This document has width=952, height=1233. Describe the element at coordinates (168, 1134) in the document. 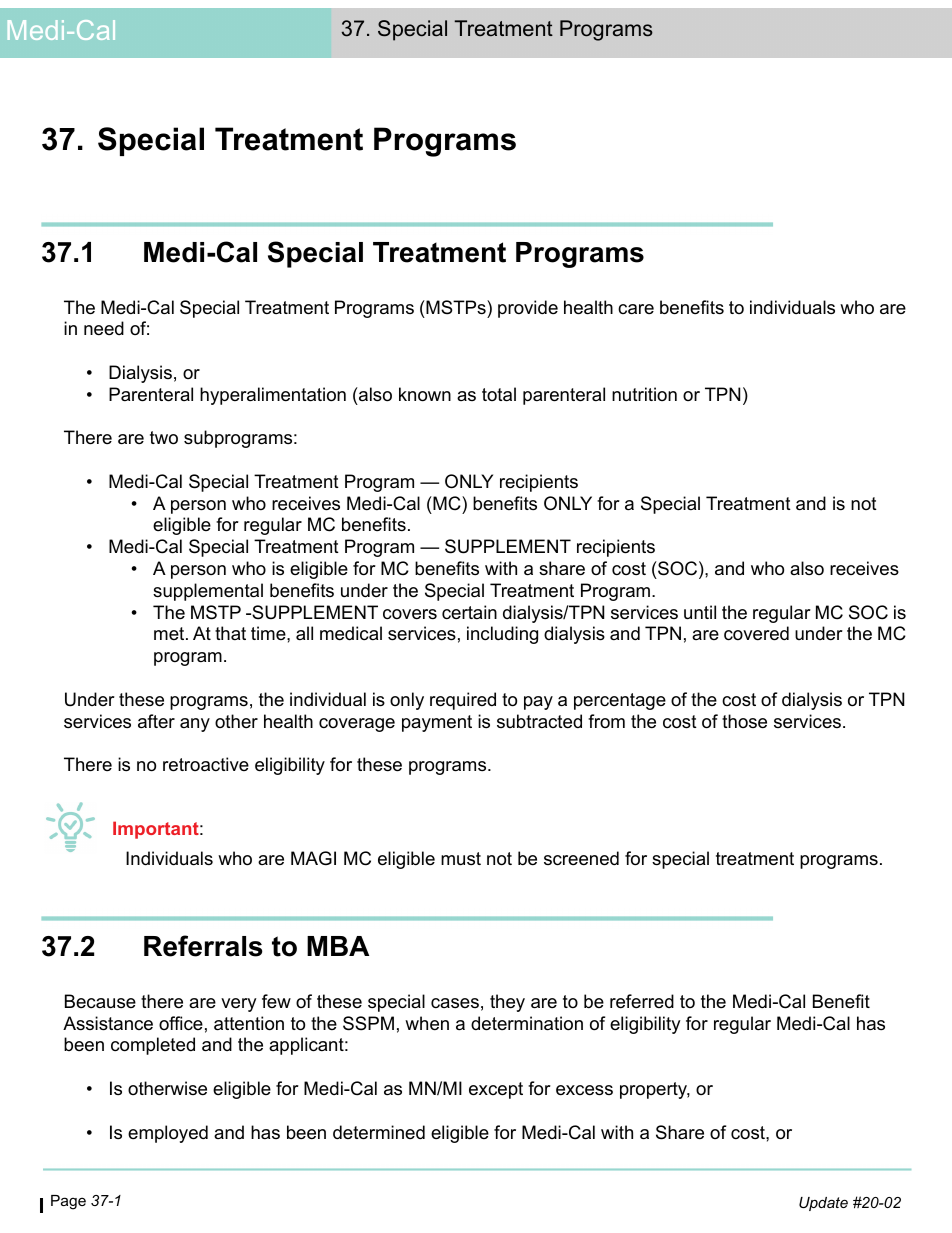

I see `employed` at that location.
